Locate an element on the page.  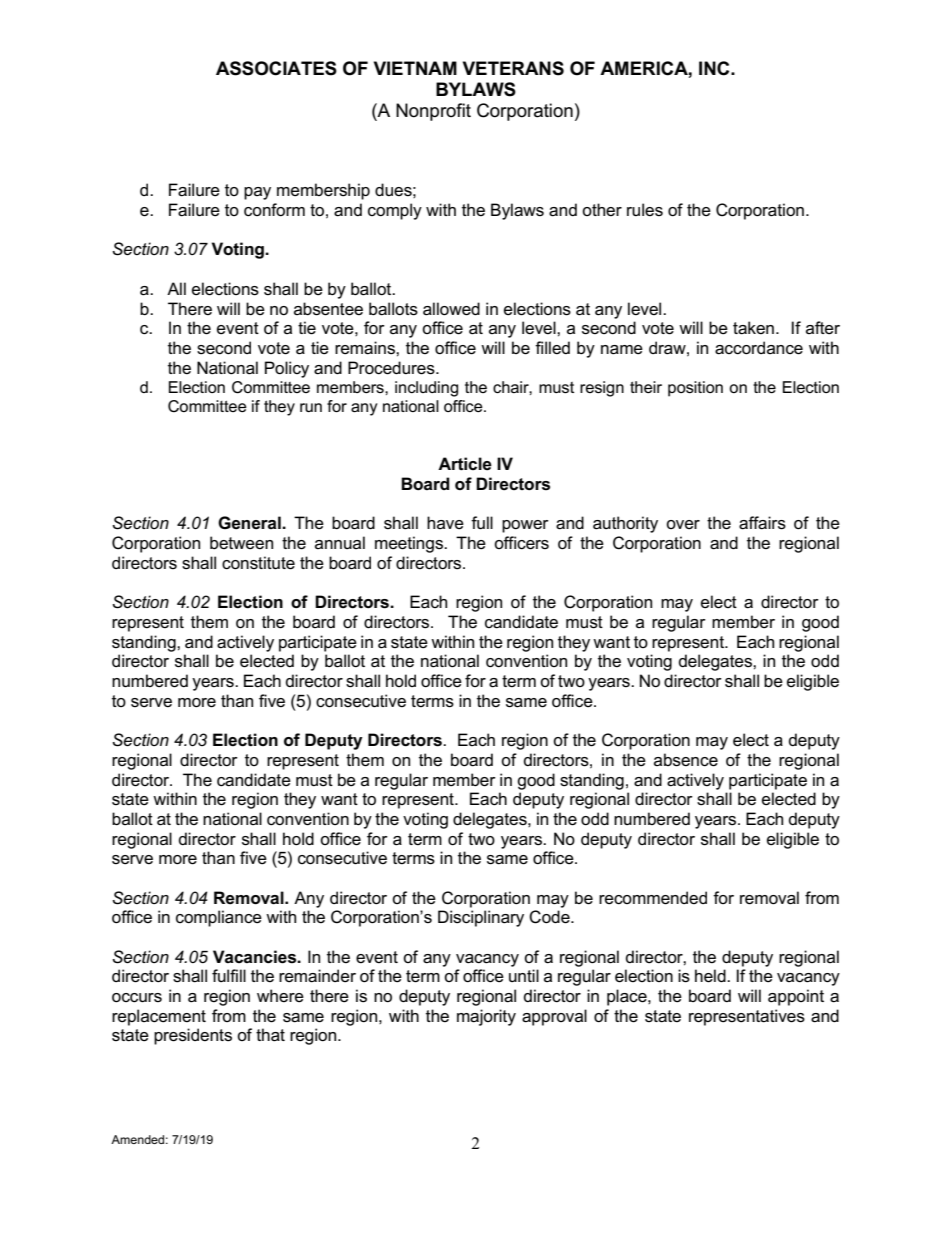
majority is located at coordinates (486, 1017).
